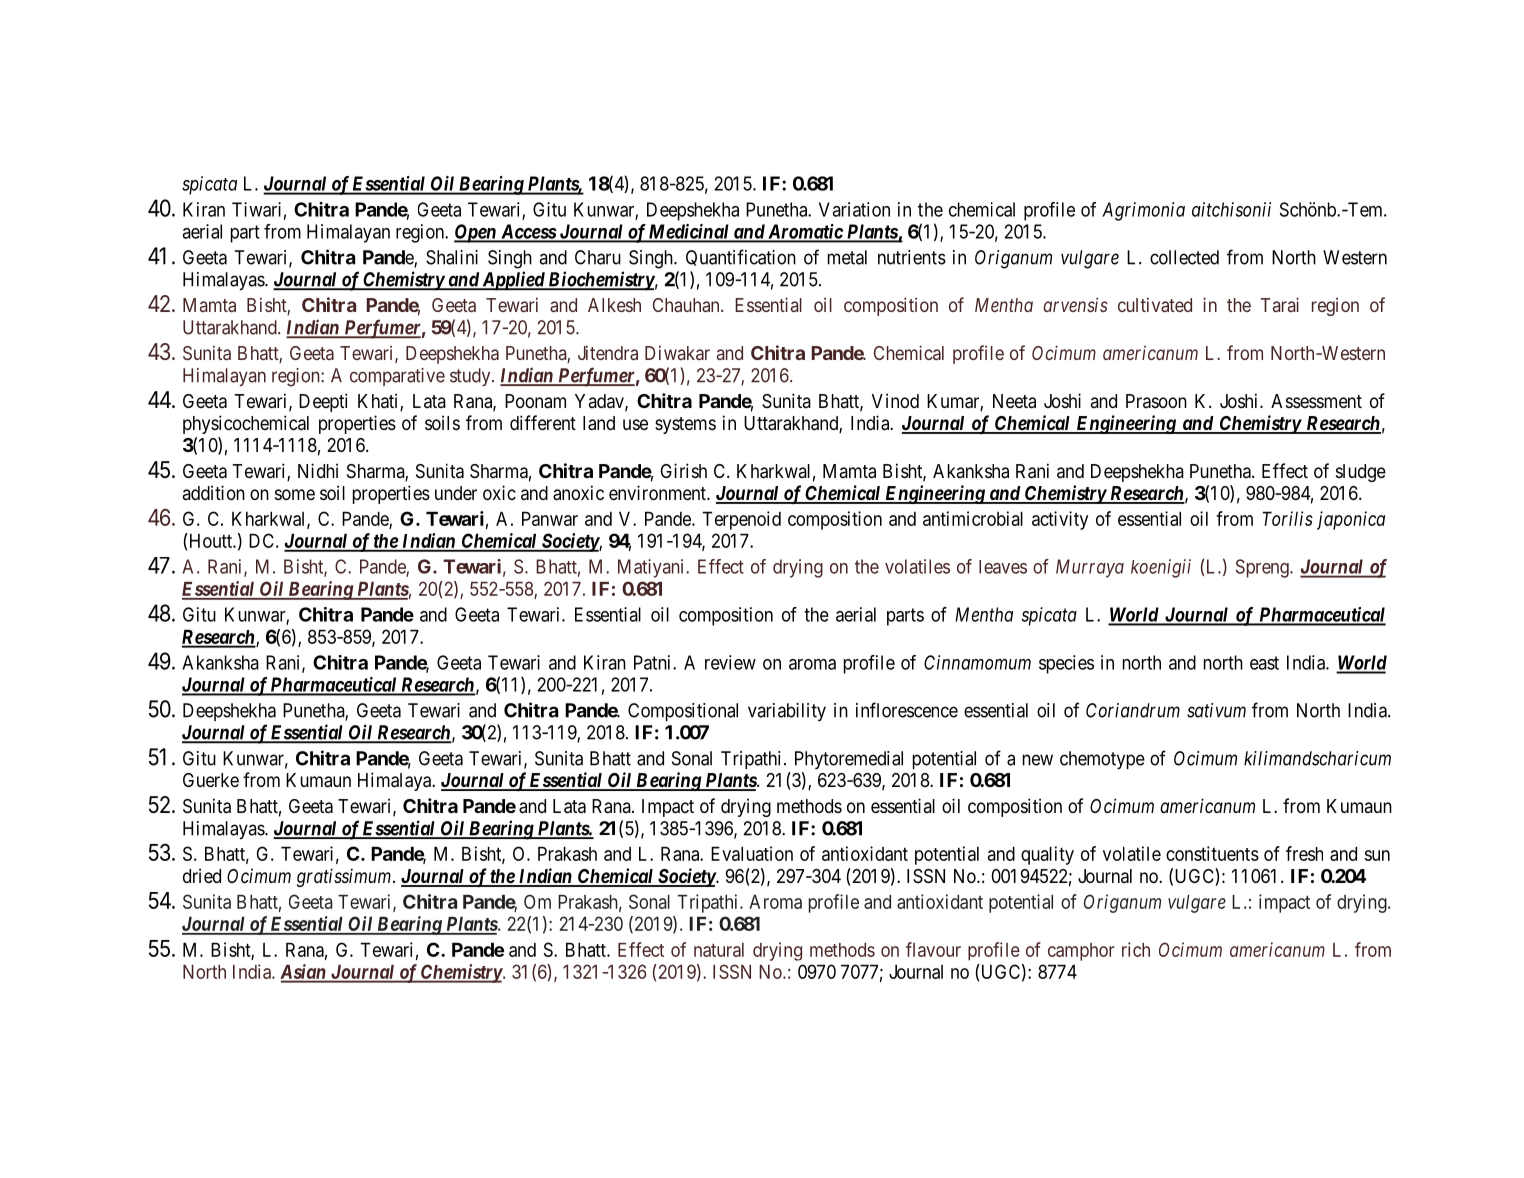 This screenshot has height=1178, width=1524. Describe the element at coordinates (1361, 473) in the screenshot. I see `sludge` at that location.
